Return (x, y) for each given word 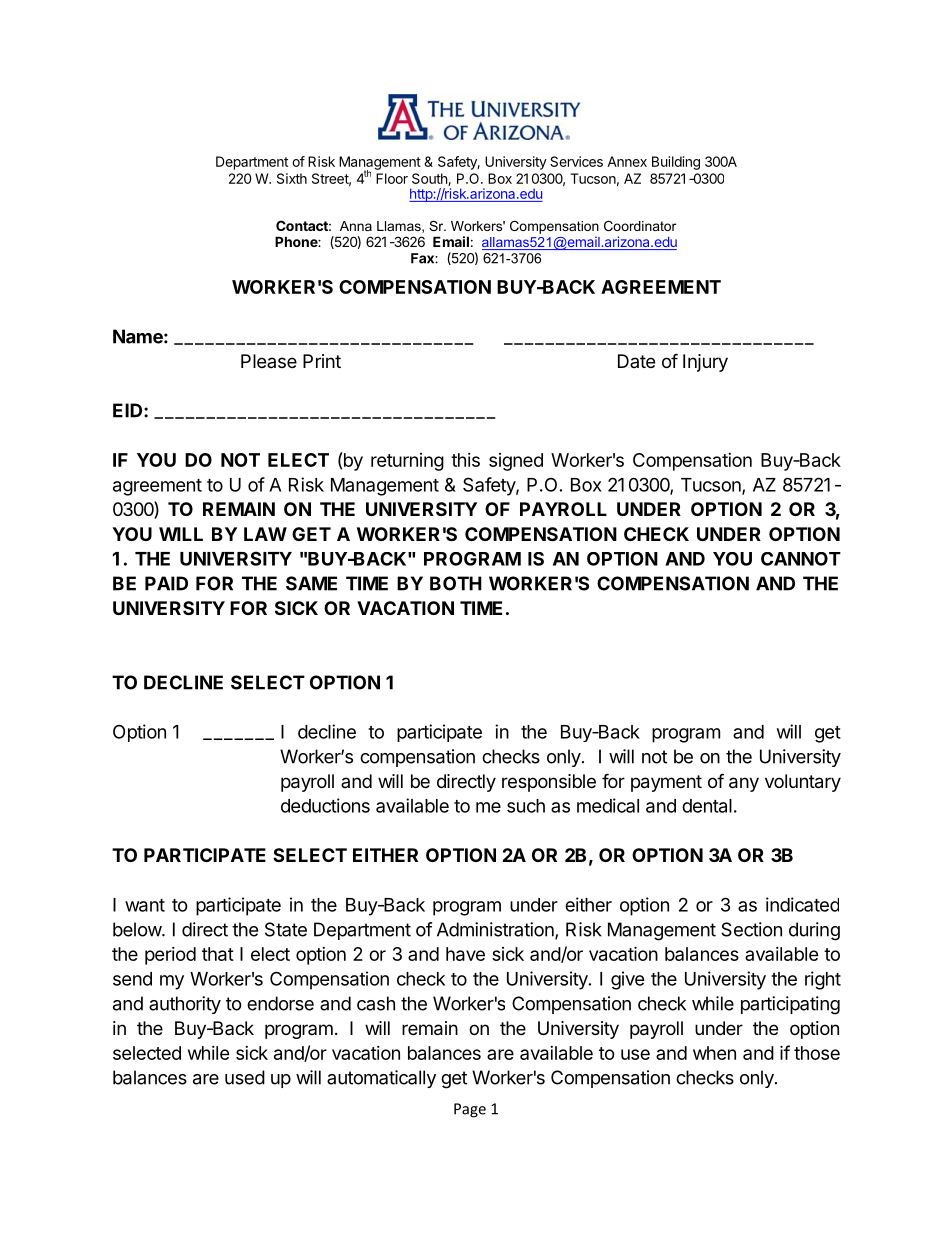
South (430, 179)
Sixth (292, 178)
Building (676, 163)
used (245, 1077)
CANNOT (801, 559)
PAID (166, 583)
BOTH (456, 583)
